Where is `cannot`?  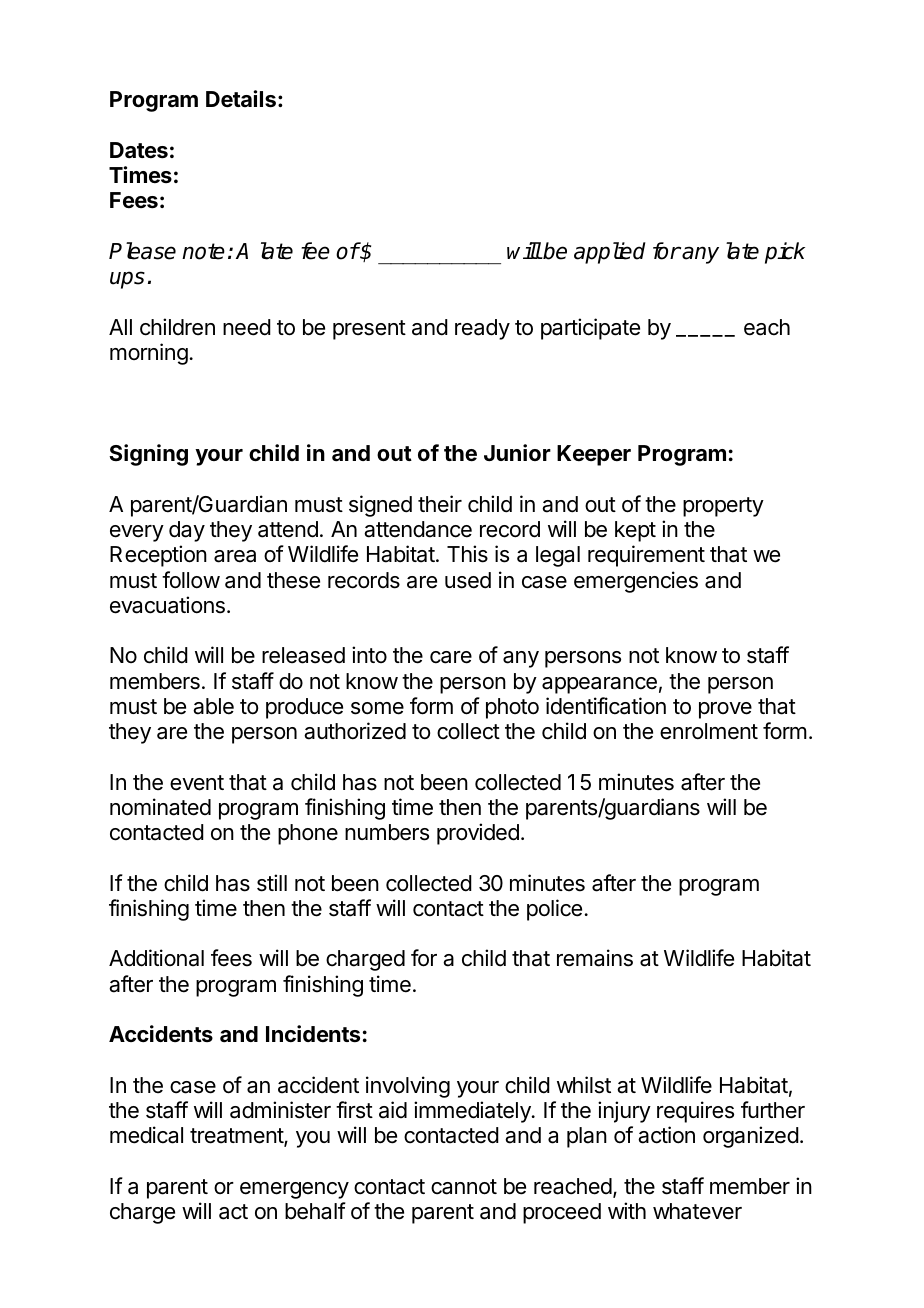 cannot is located at coordinates (464, 1187).
